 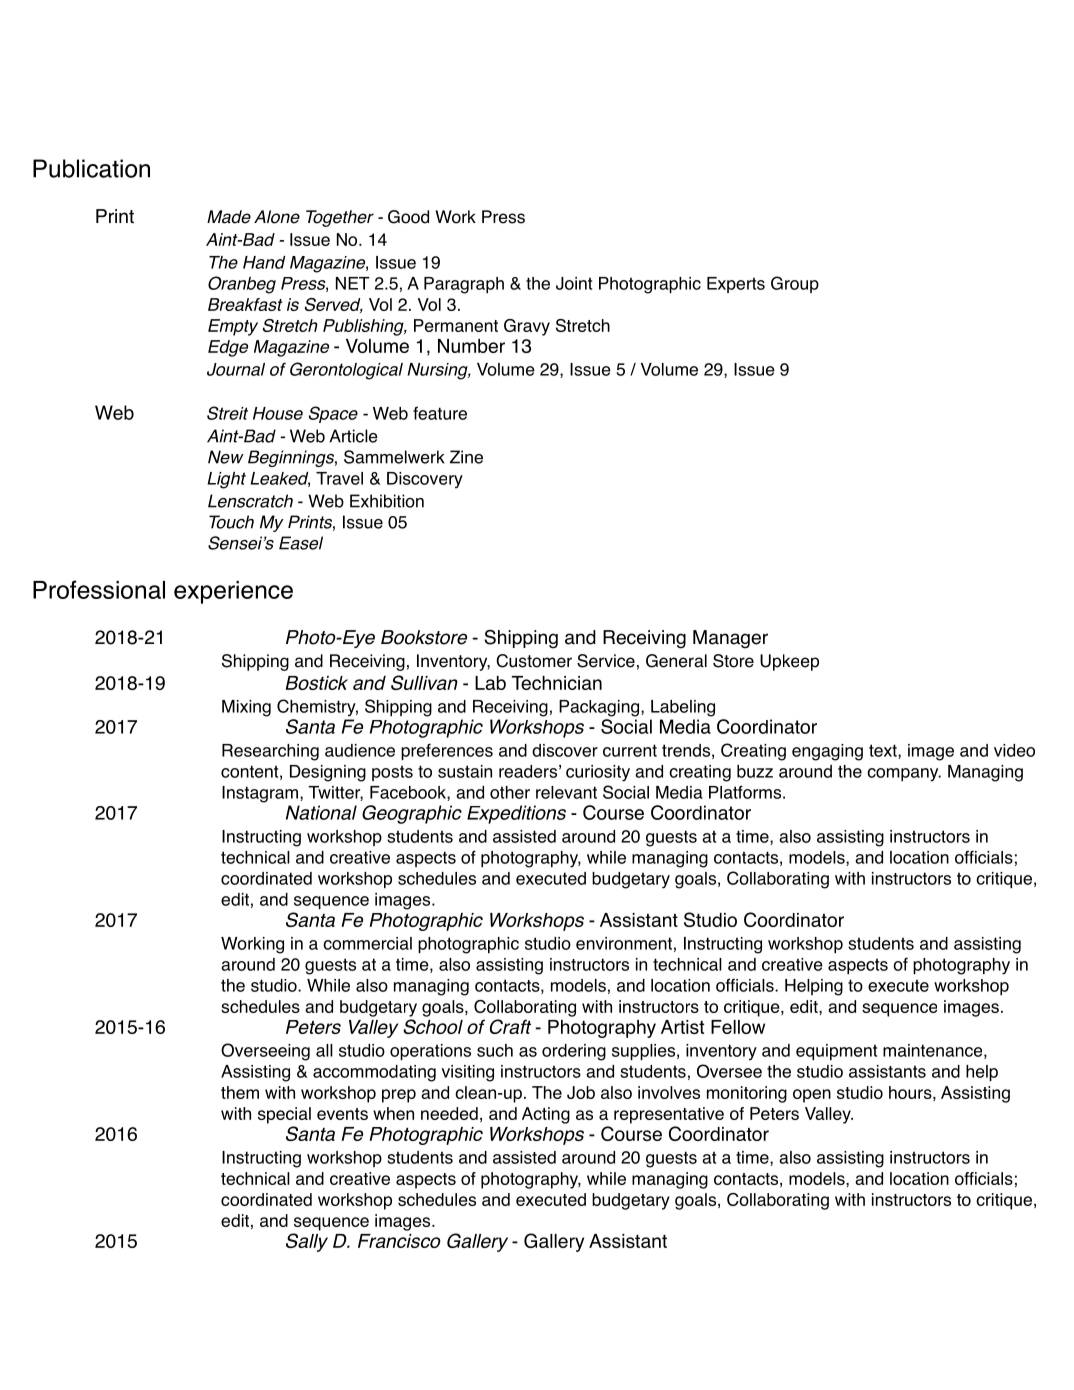 I want to click on Technician, so click(x=557, y=683).
